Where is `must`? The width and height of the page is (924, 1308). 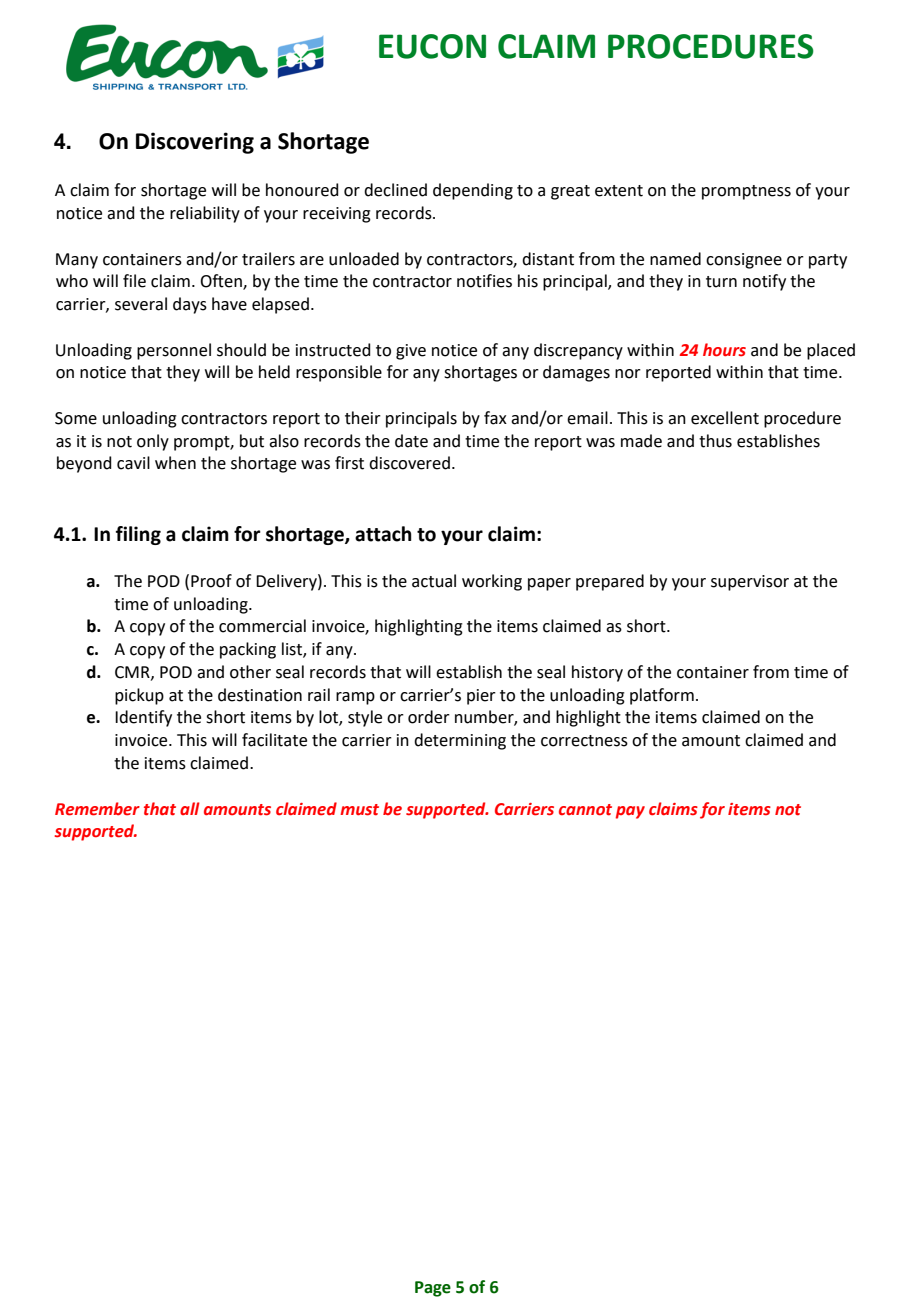 must is located at coordinates (359, 810).
